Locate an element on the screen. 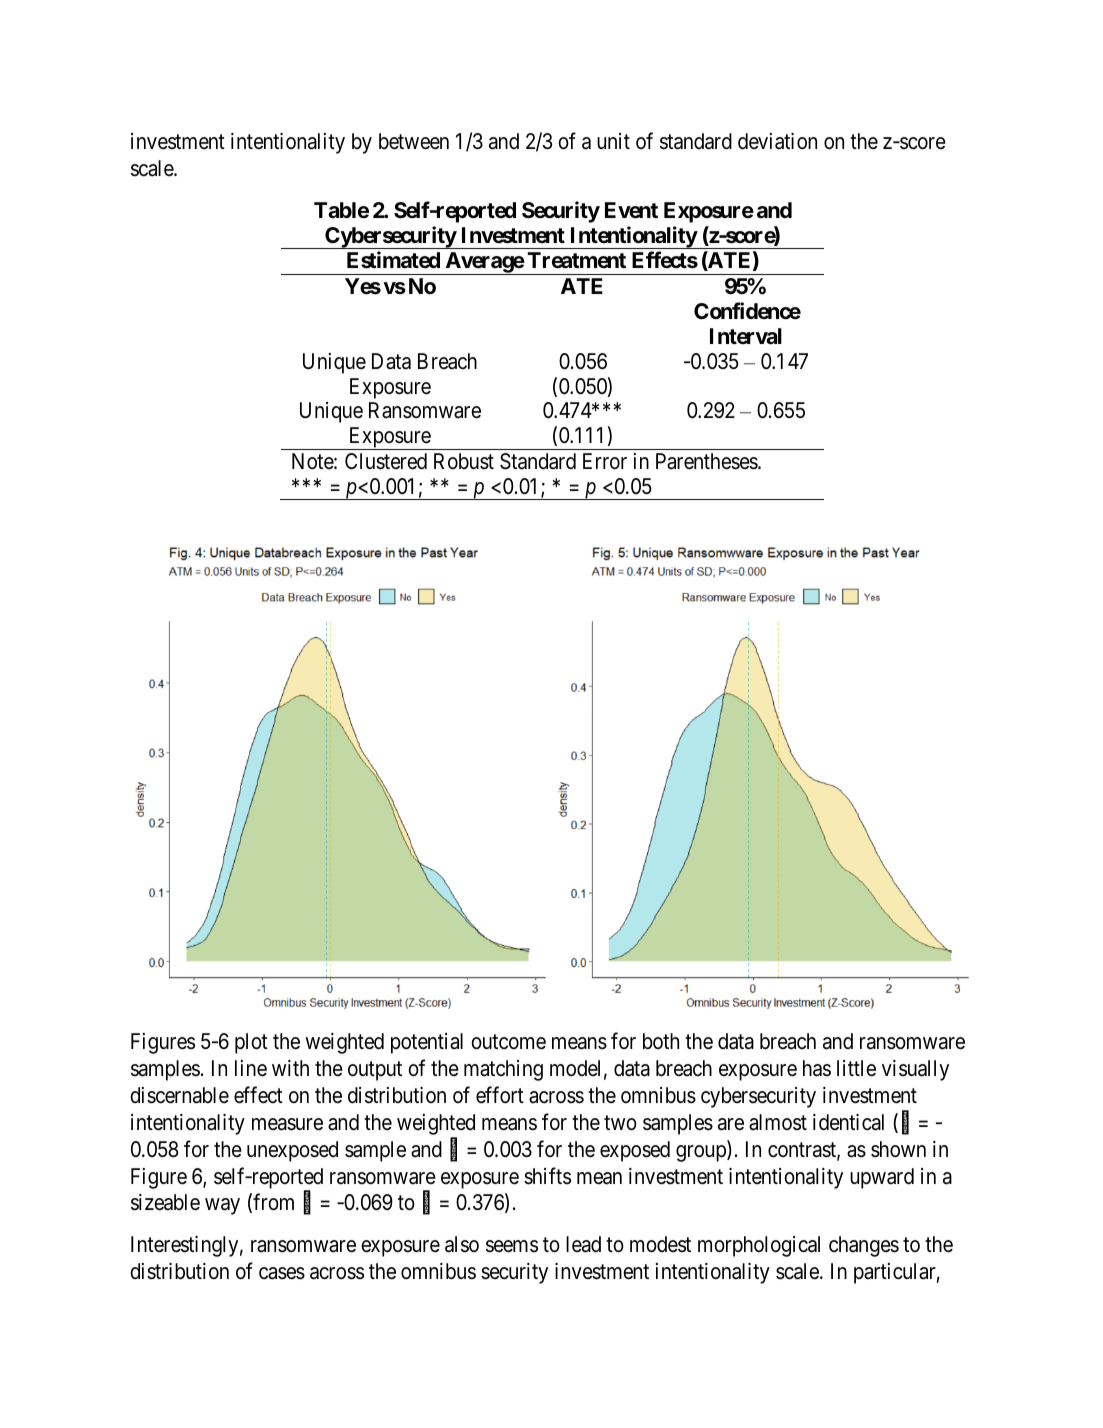 The width and height of the screenshot is (1103, 1428). deviation is located at coordinates (777, 141).
